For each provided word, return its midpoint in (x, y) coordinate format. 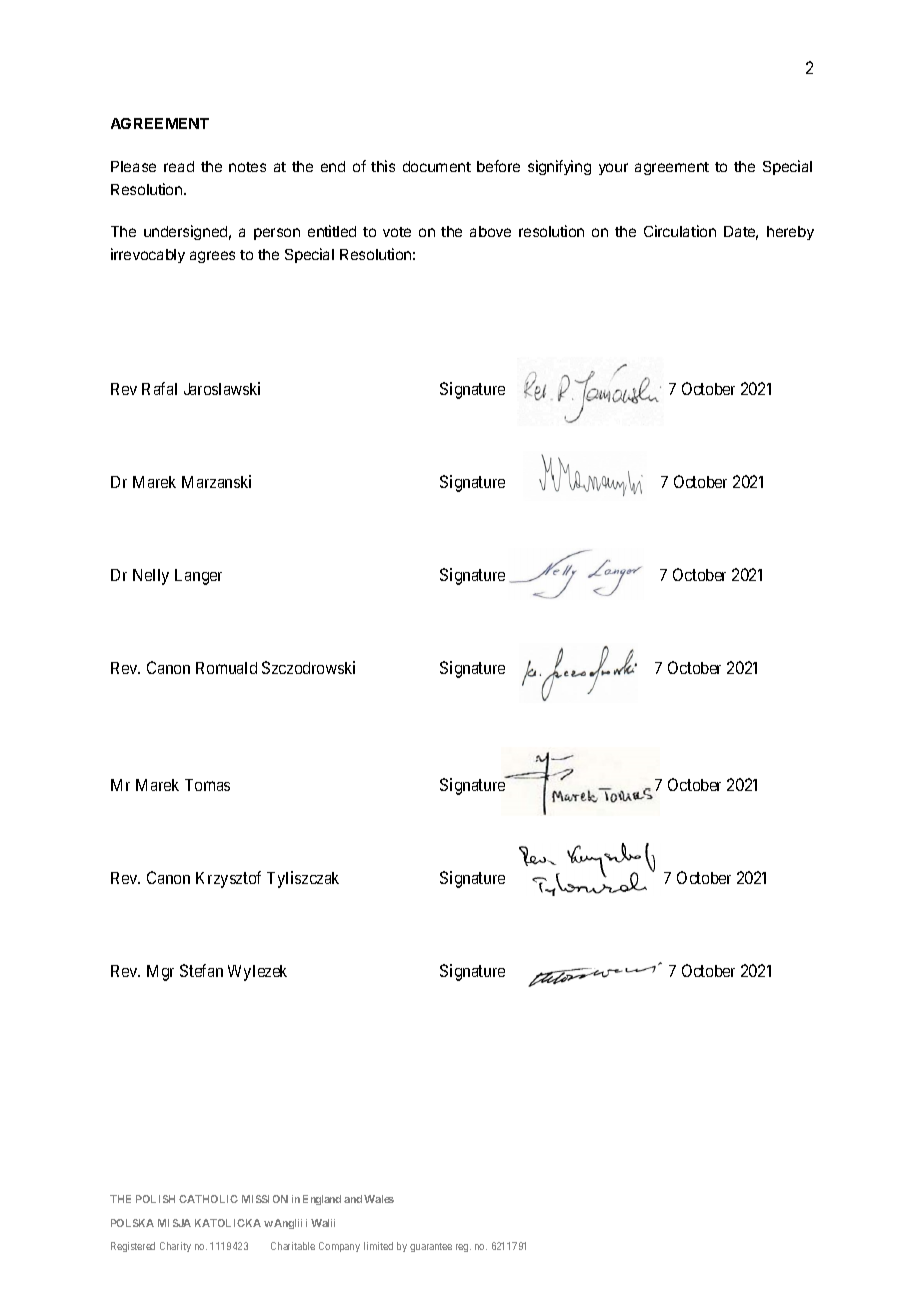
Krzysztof (228, 879)
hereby (790, 233)
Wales (379, 1199)
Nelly (151, 577)
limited (378, 1246)
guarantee (431, 1247)
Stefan (201, 970)
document (437, 166)
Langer (198, 577)
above (490, 231)
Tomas (207, 785)
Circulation (680, 231)
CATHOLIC (208, 1199)
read (179, 166)
